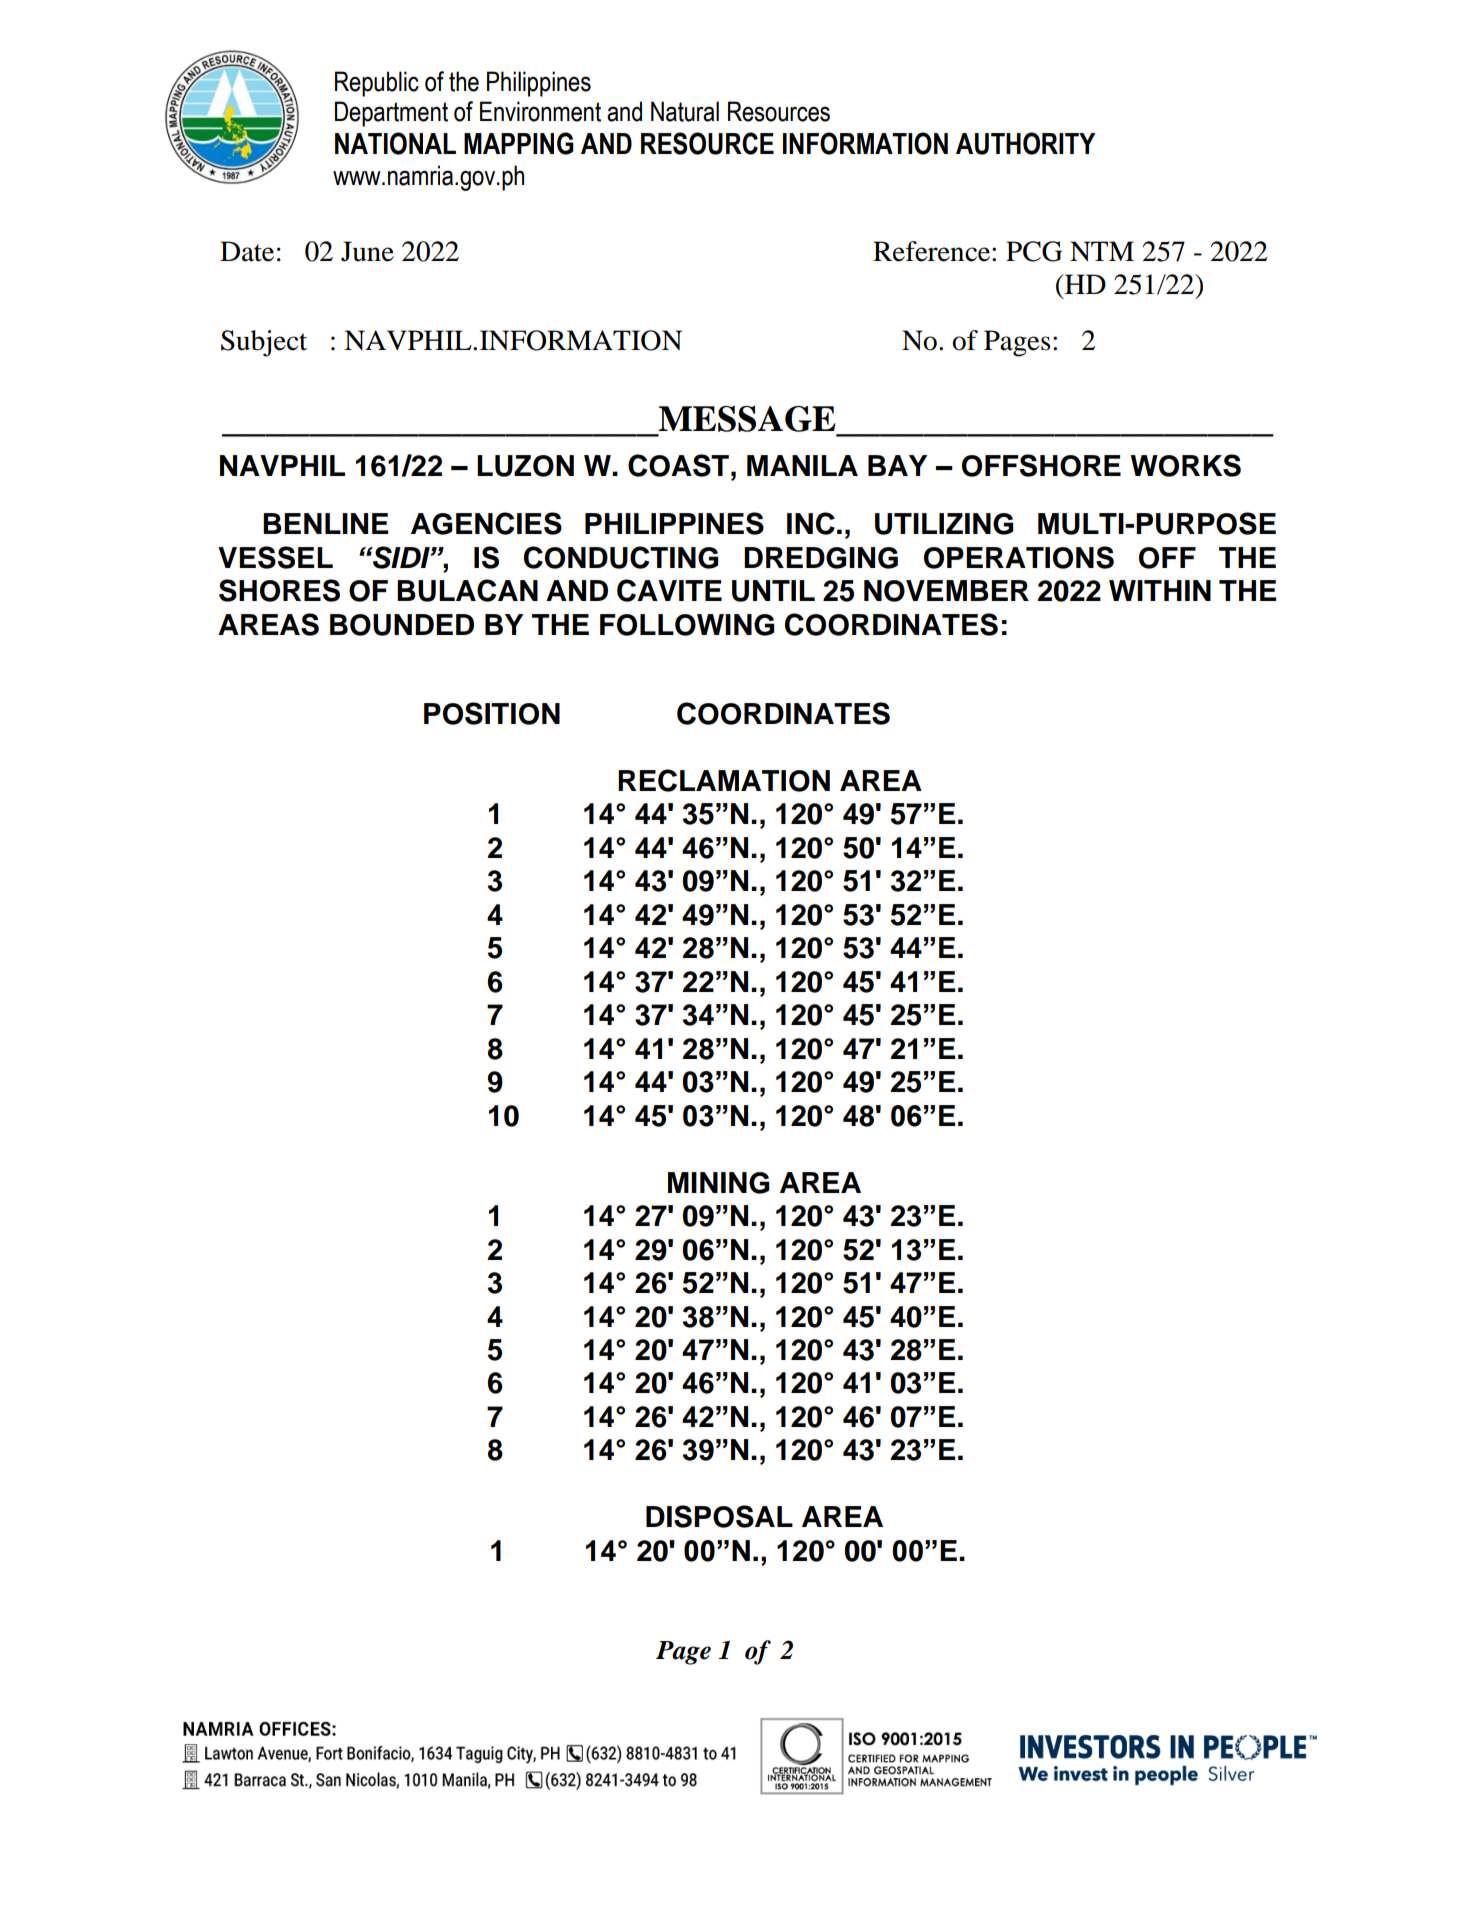  Describe the element at coordinates (946, 591) in the screenshot. I see `NOVEMBER` at that location.
